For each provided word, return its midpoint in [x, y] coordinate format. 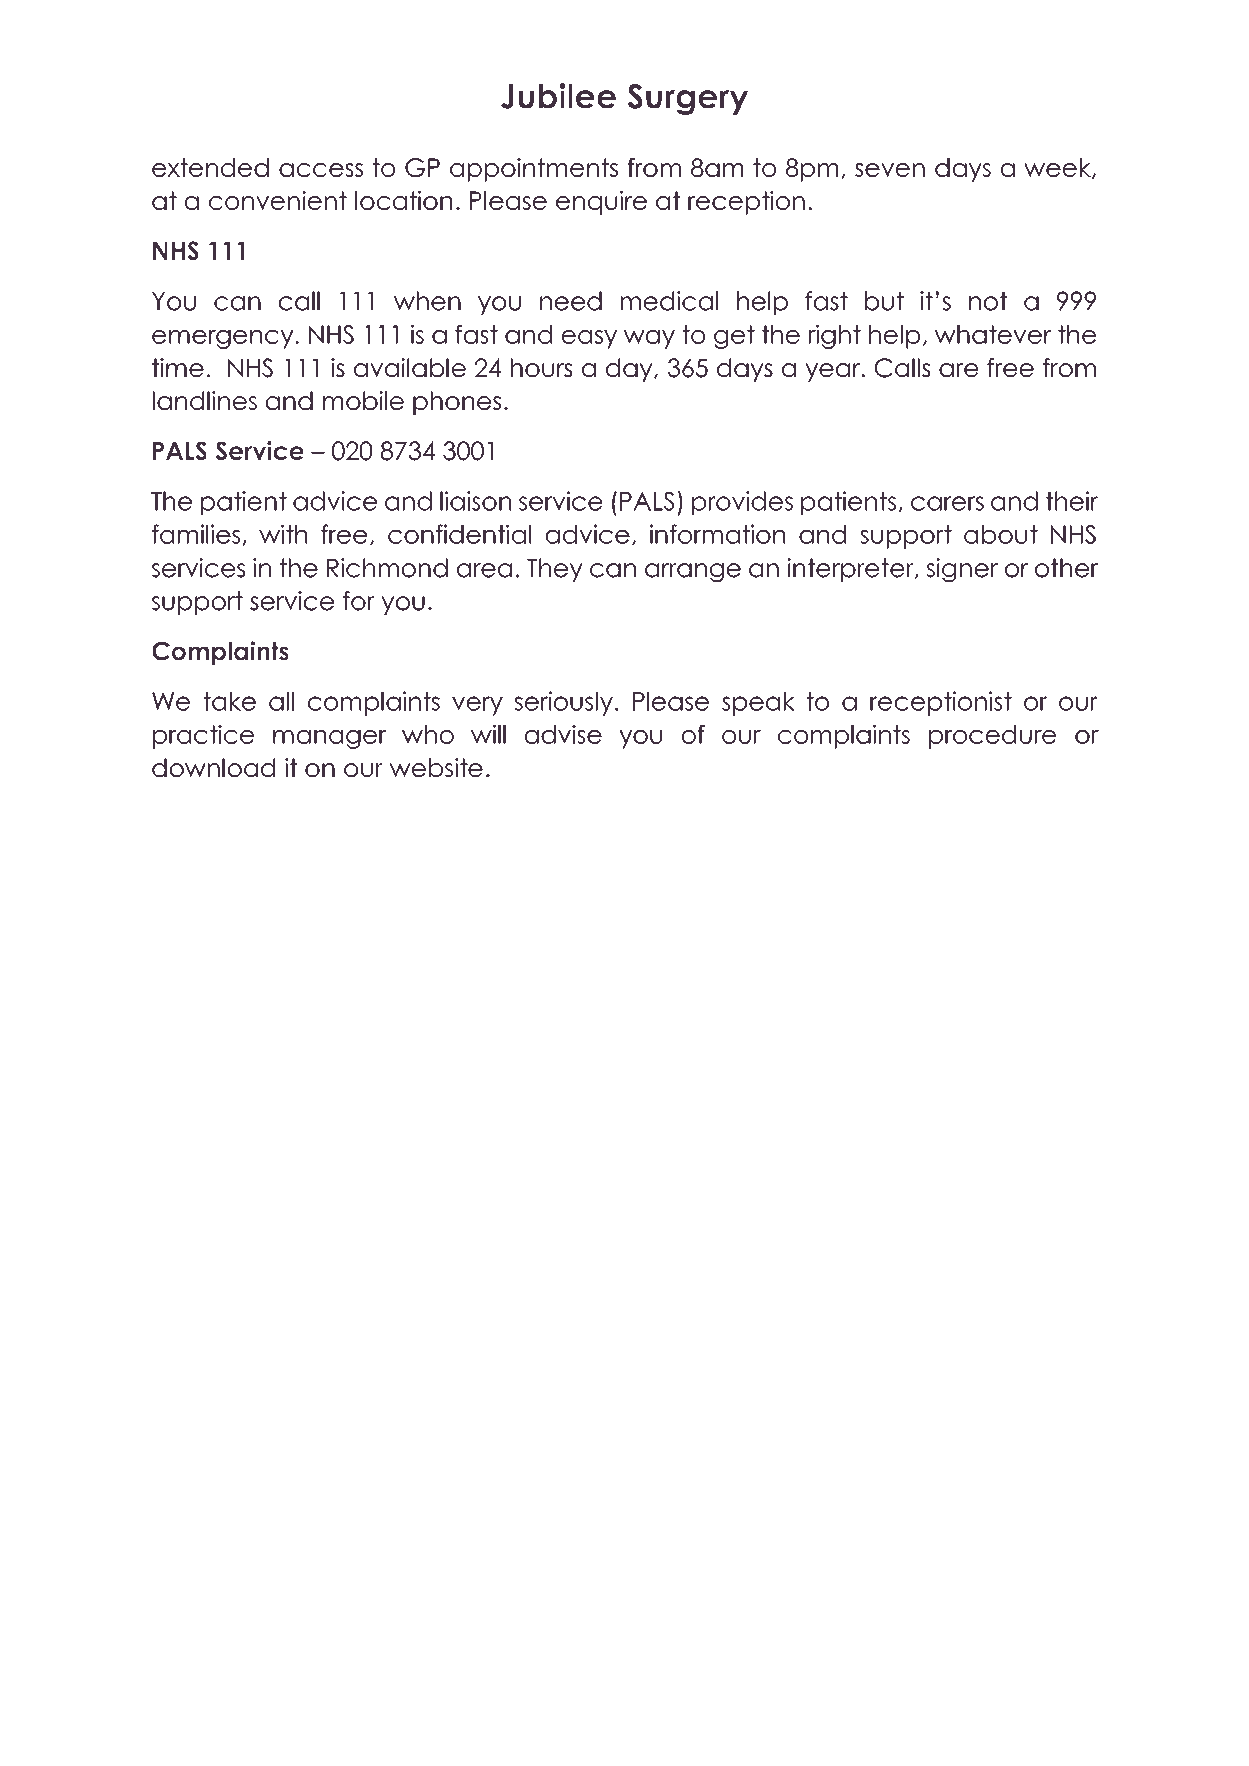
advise [563, 734]
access [321, 170]
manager [329, 739]
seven [890, 170]
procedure [992, 737]
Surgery [688, 99]
